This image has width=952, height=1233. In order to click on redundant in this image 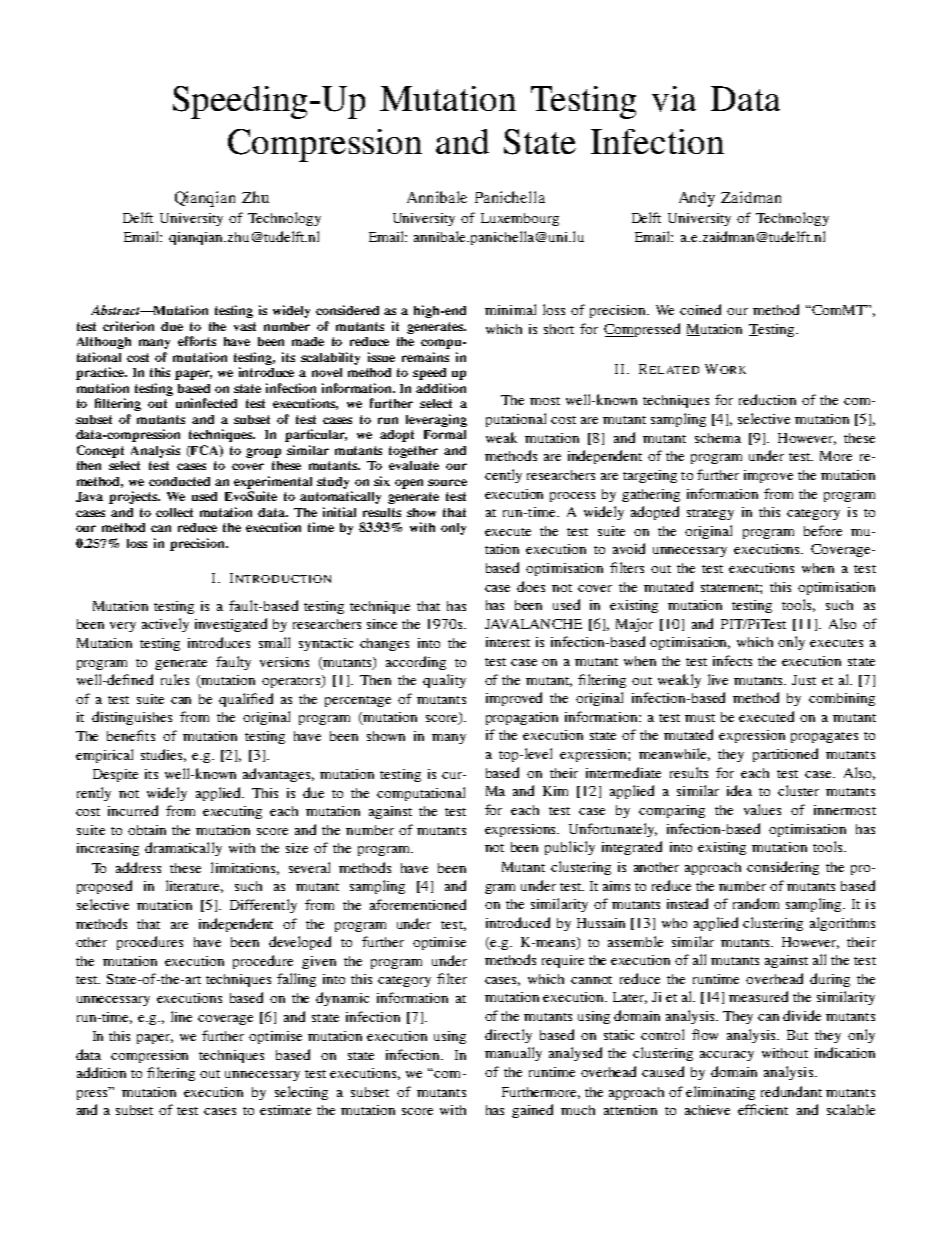, I will do `click(791, 1091)`.
